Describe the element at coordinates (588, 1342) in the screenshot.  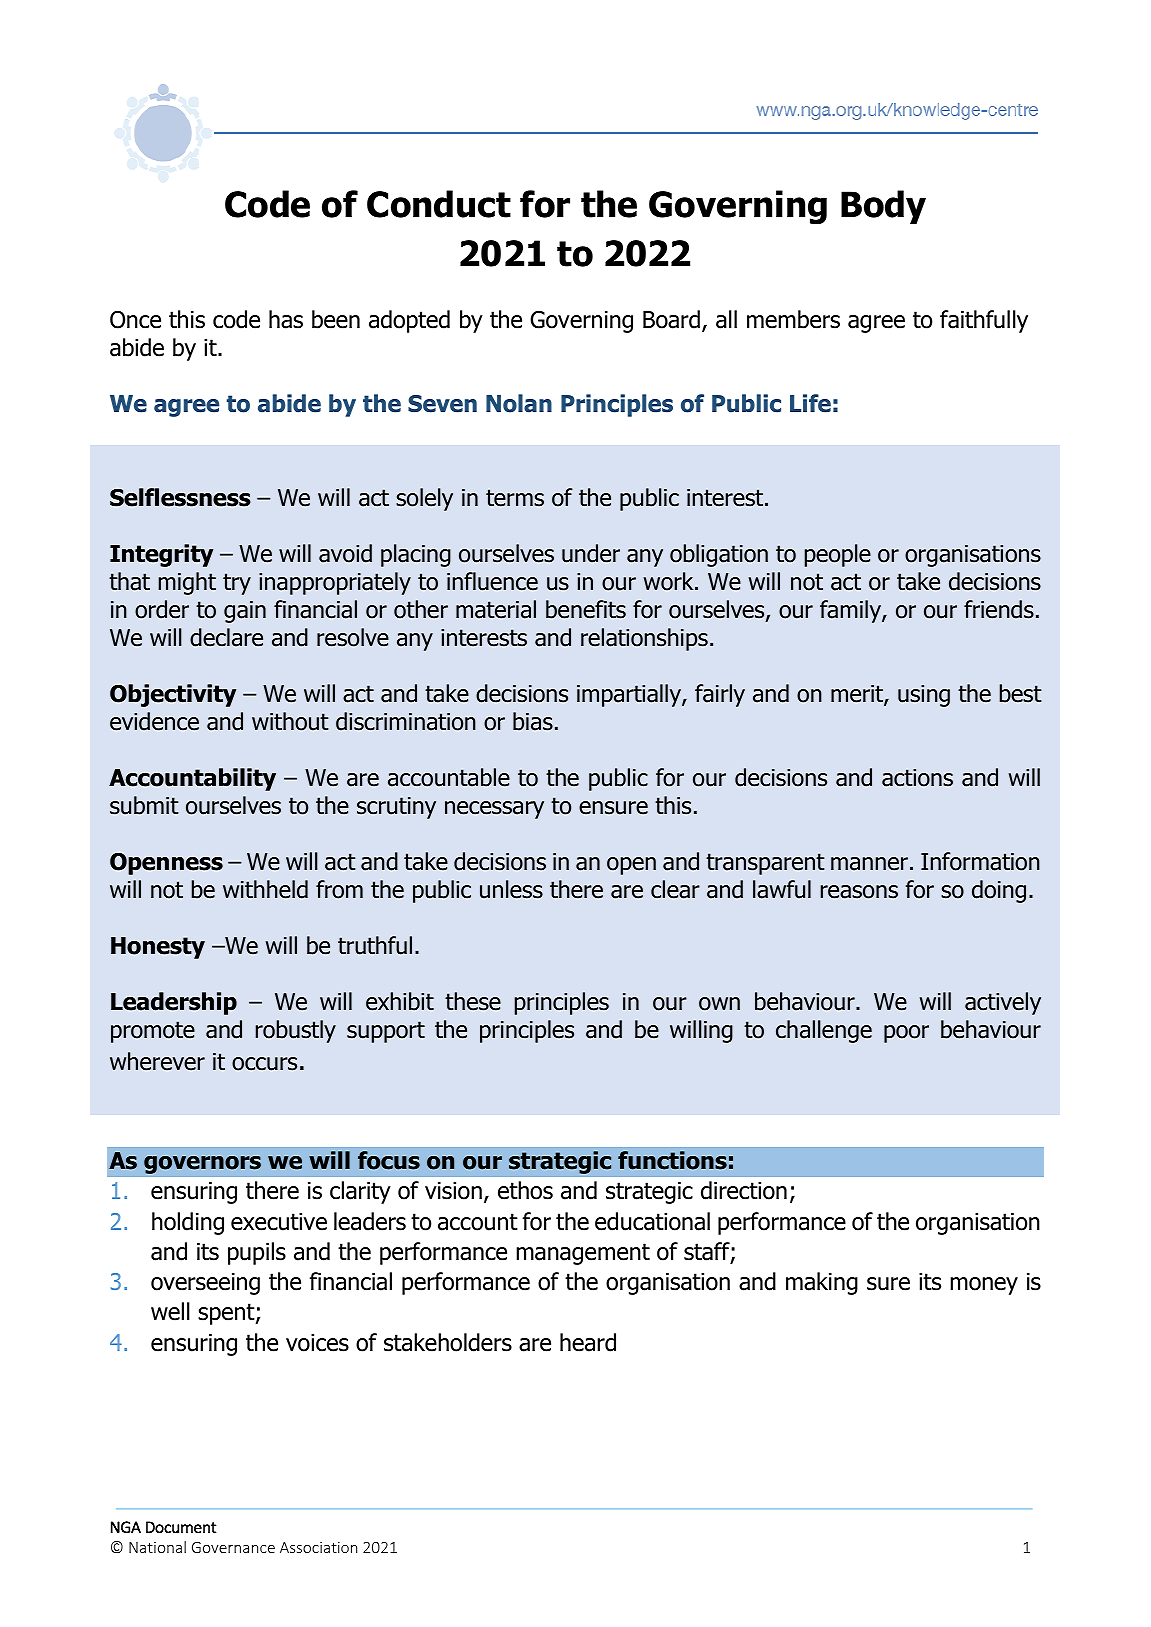
I see `heard` at that location.
